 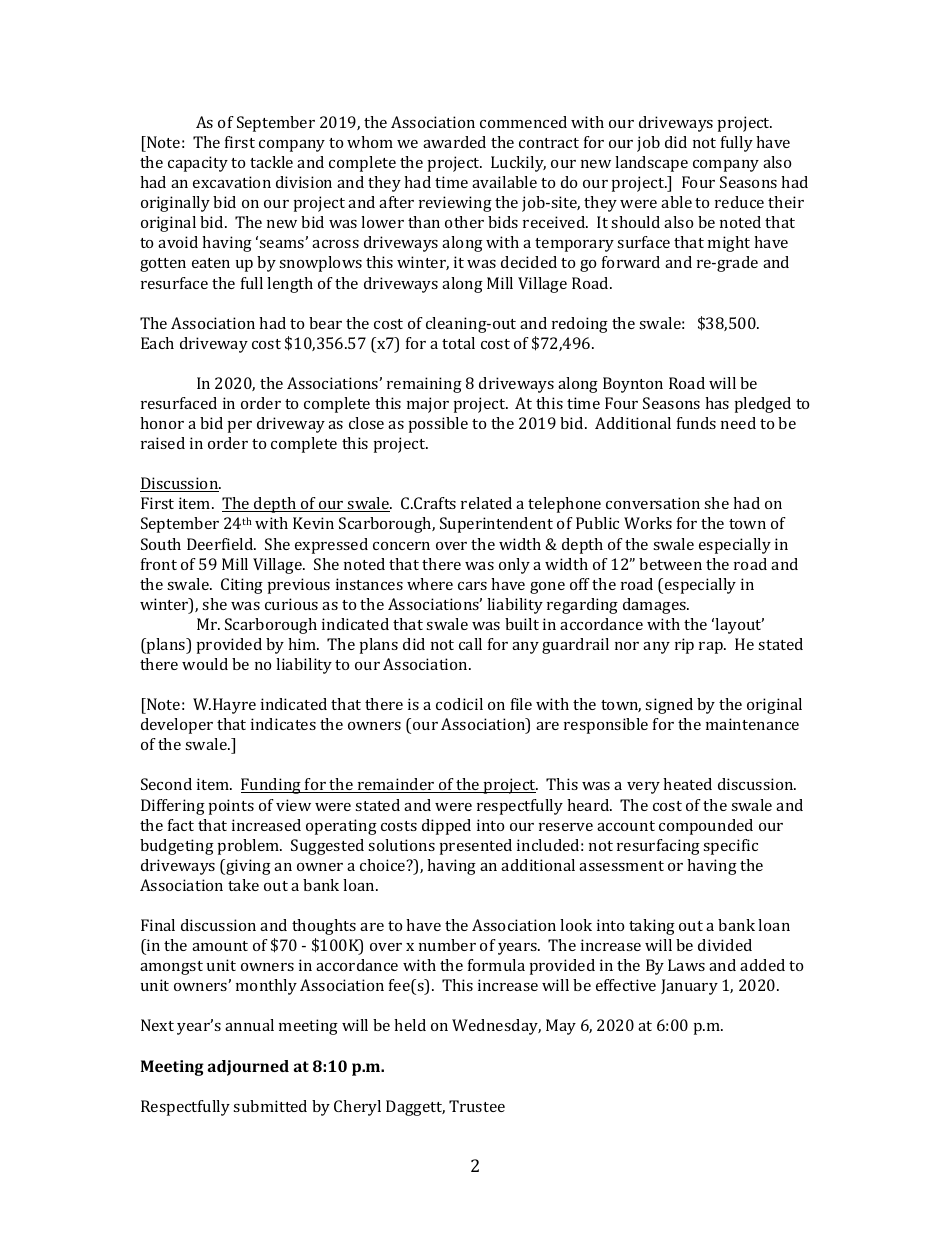 What do you see at coordinates (454, 142) in the document?
I see `awarded` at bounding box center [454, 142].
